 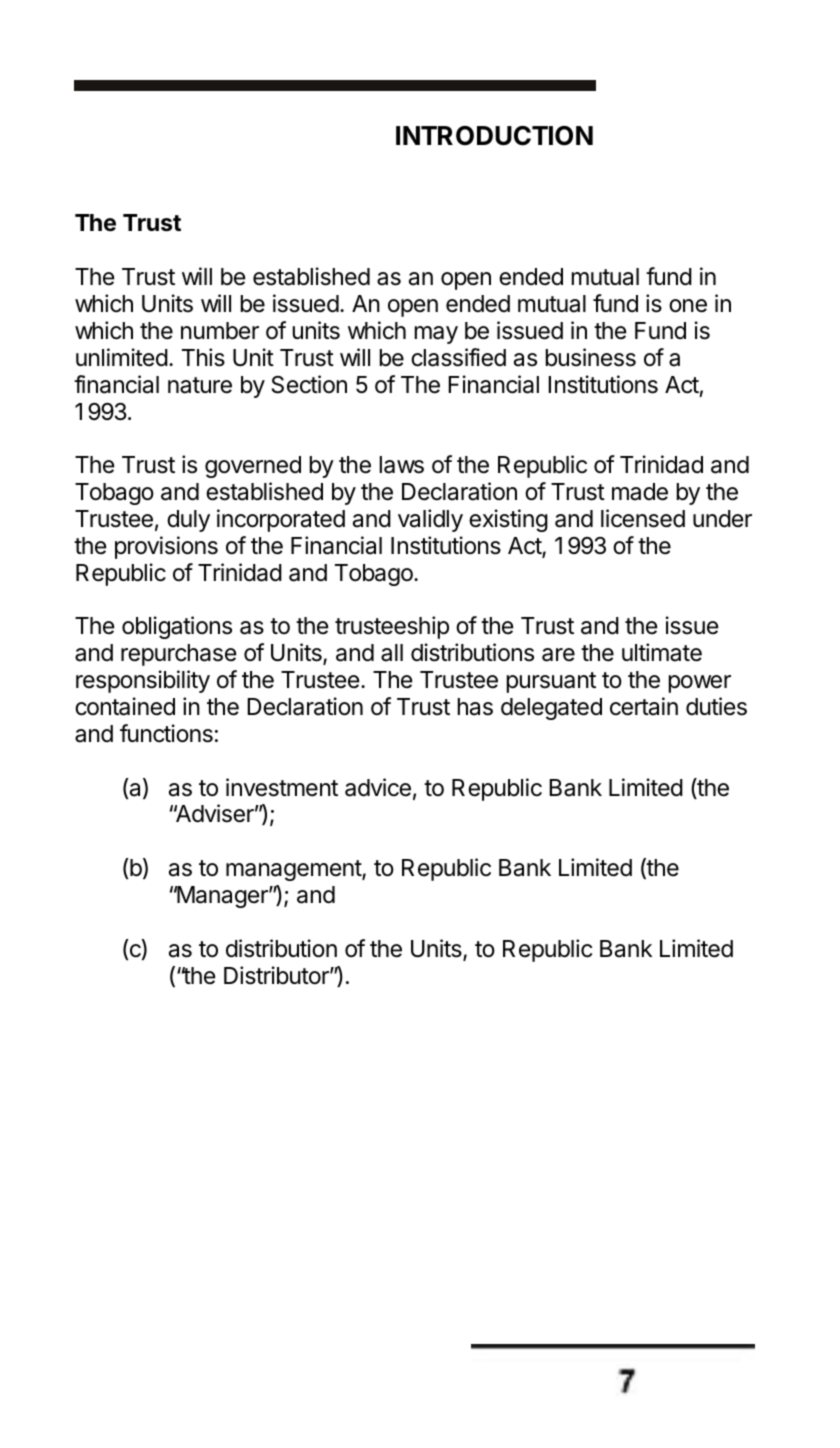 I want to click on made, so click(x=640, y=492).
